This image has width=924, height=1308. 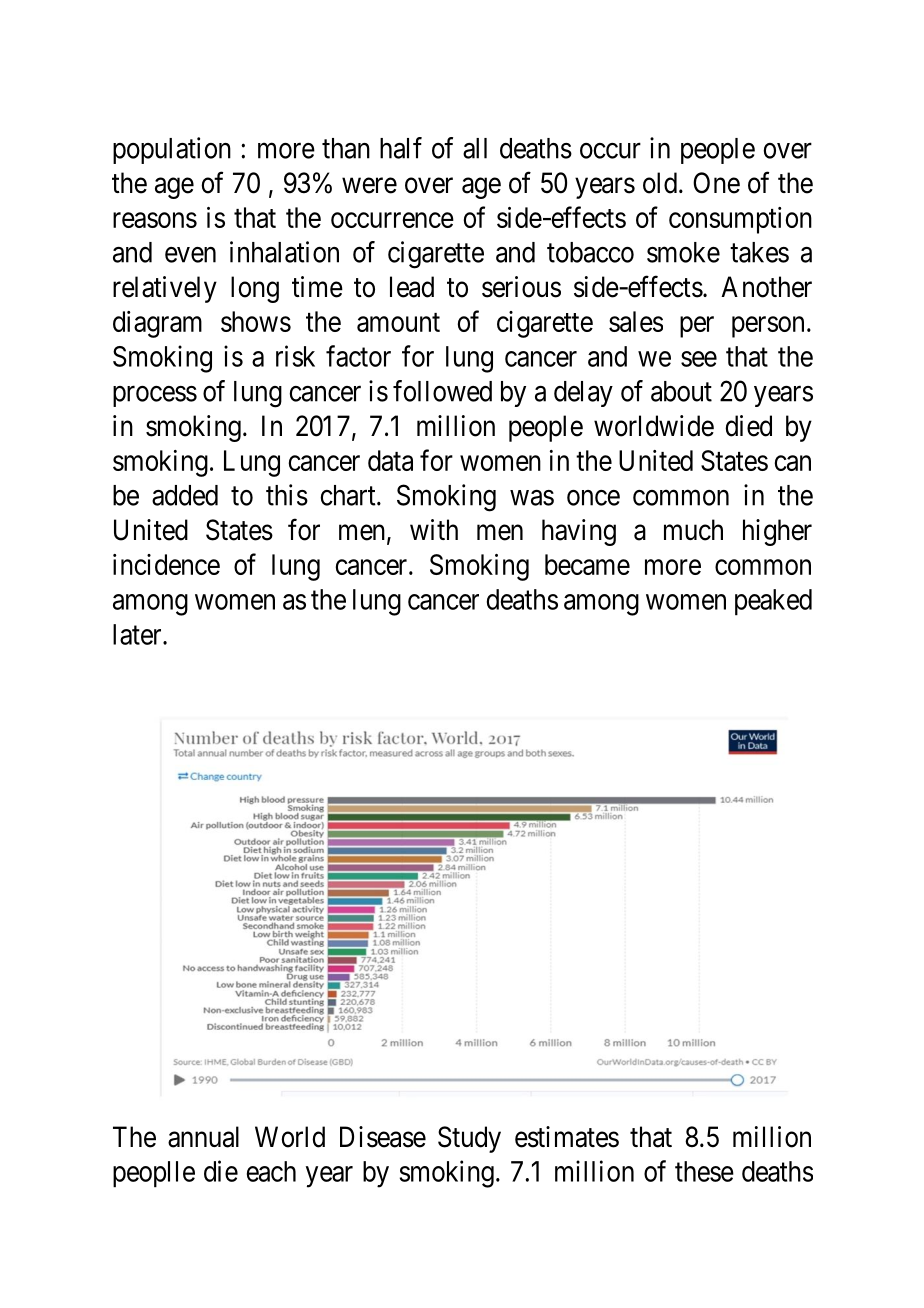 What do you see at coordinates (469, 1139) in the image?
I see `Study` at bounding box center [469, 1139].
